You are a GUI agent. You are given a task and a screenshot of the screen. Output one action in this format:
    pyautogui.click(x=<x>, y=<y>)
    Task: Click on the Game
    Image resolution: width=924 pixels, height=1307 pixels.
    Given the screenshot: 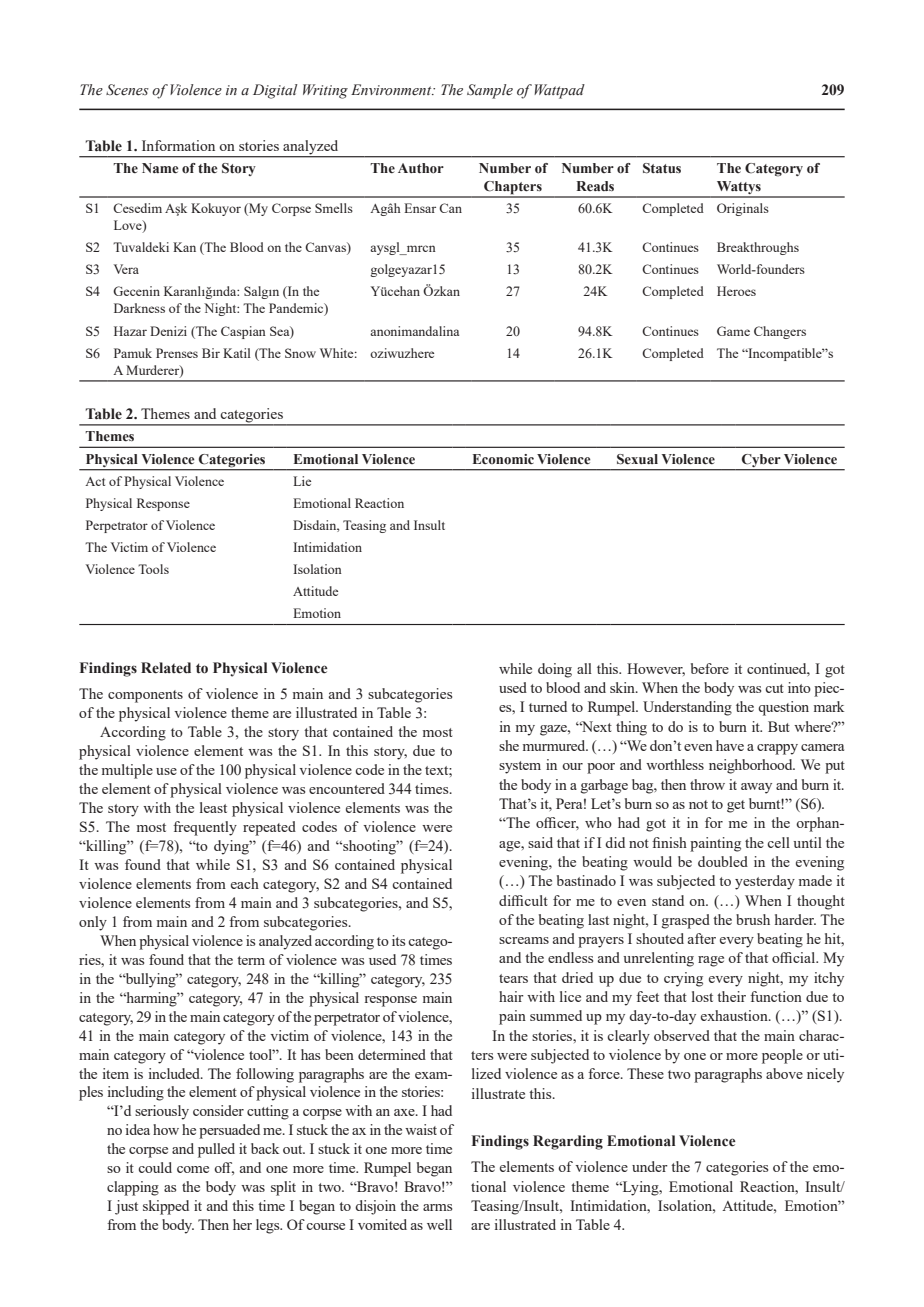 What is the action you would take?
    pyautogui.click(x=733, y=331)
